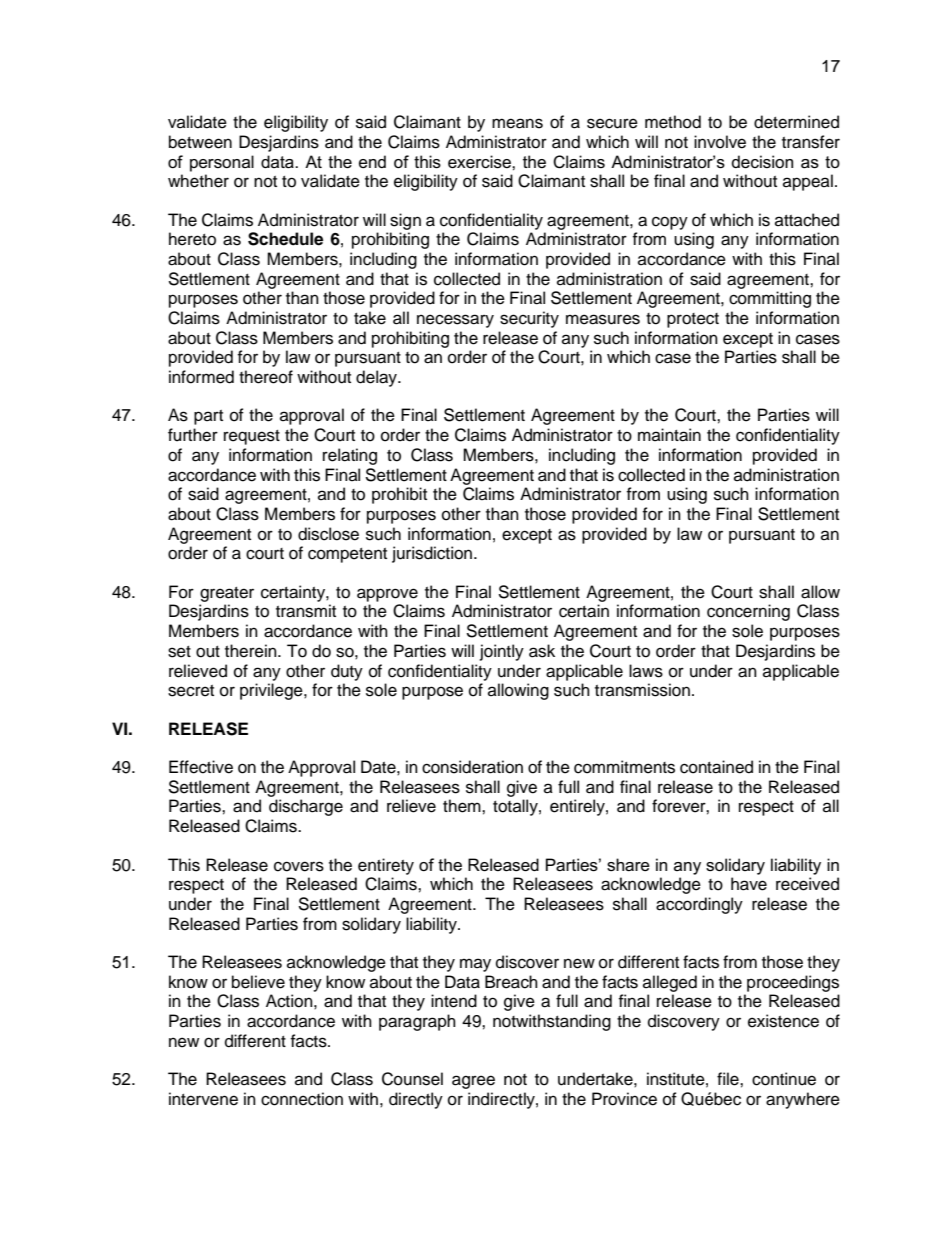 Image resolution: width=952 pixels, height=1233 pixels. Describe the element at coordinates (266, 377) in the screenshot. I see `thereof` at that location.
